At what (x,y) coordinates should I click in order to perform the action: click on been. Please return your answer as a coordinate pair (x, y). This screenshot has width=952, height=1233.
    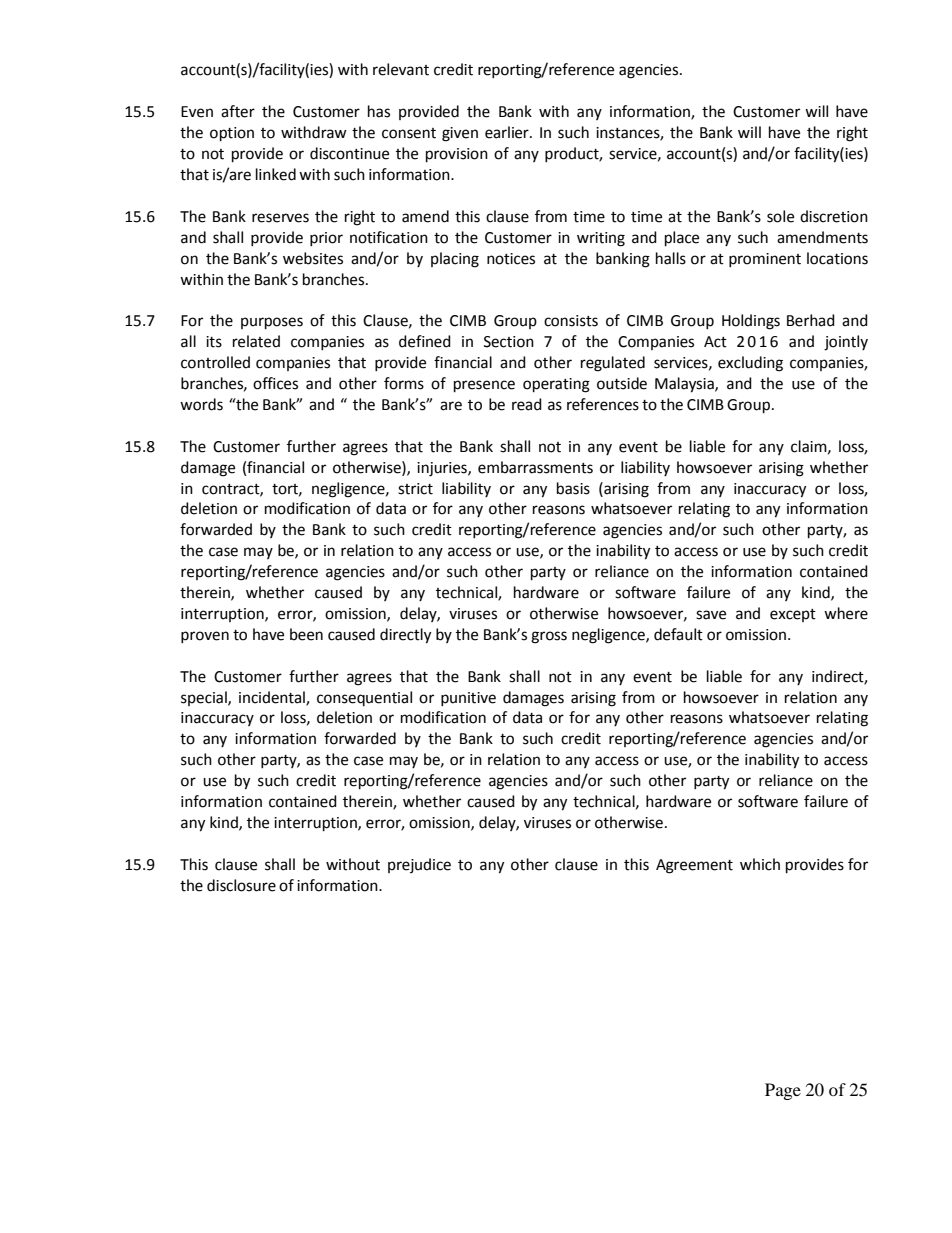
    Looking at the image, I should click on (306, 634).
